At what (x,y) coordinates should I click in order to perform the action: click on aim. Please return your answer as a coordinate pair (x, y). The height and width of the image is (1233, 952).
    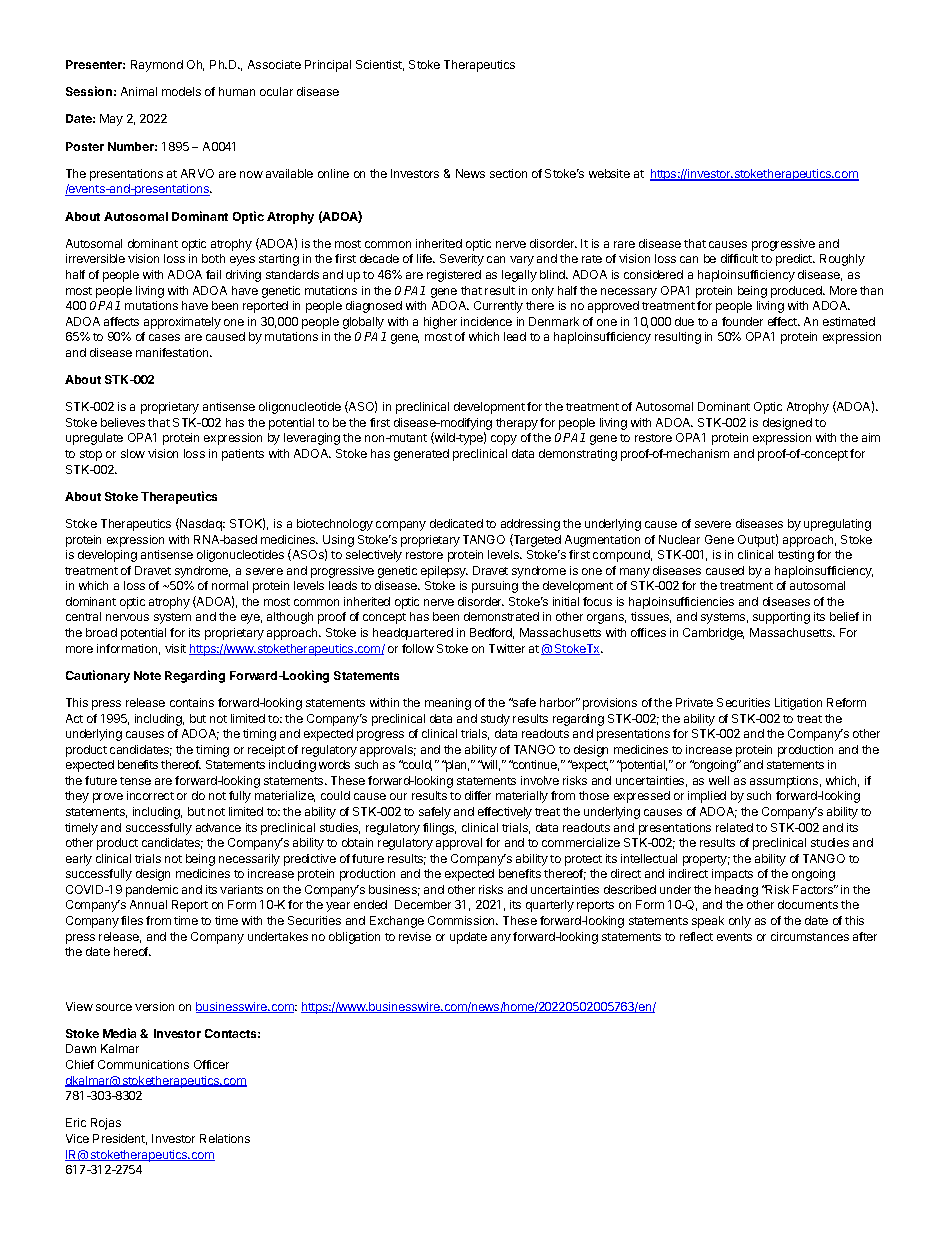
    Looking at the image, I should click on (871, 437).
